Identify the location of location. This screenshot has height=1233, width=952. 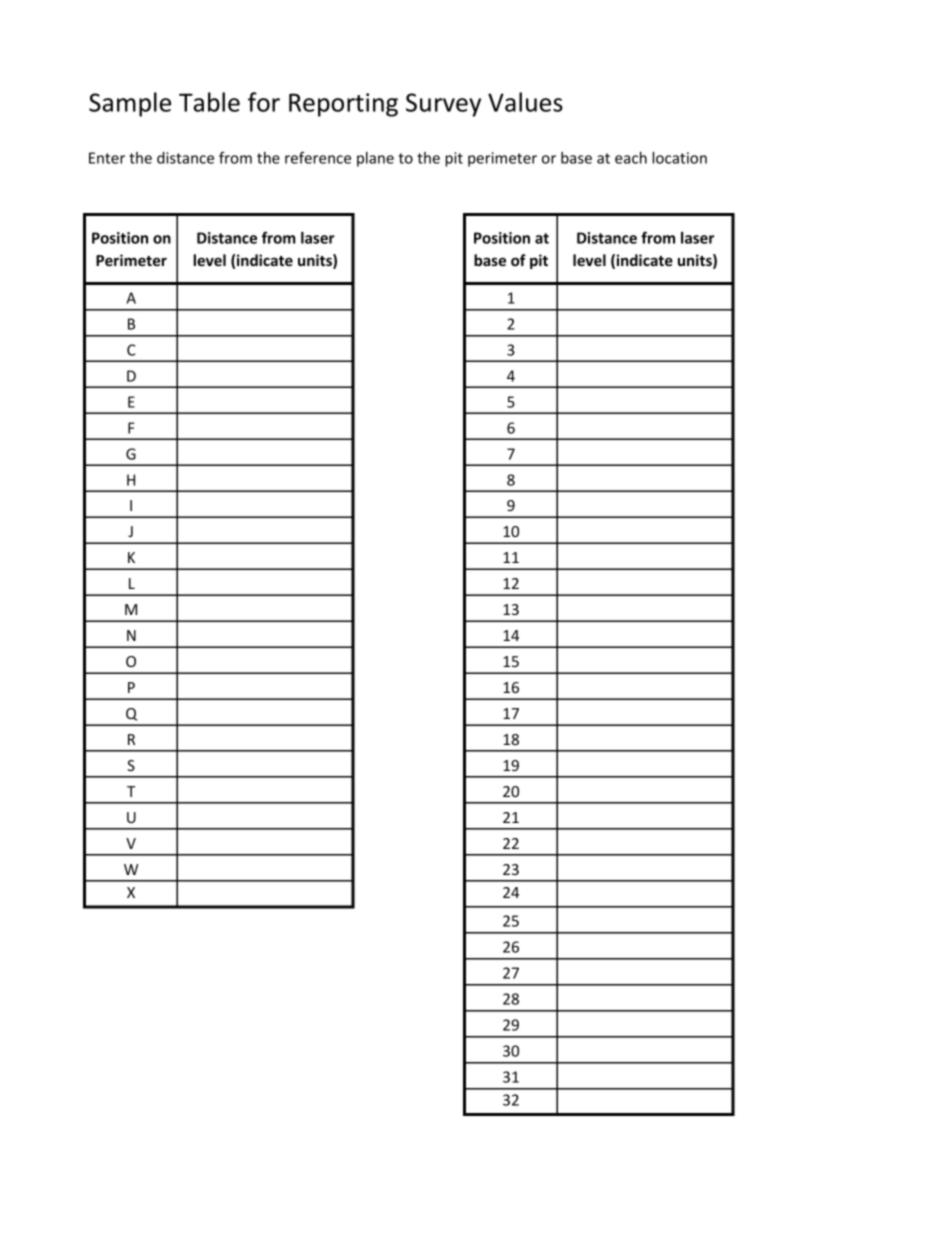
(679, 158).
